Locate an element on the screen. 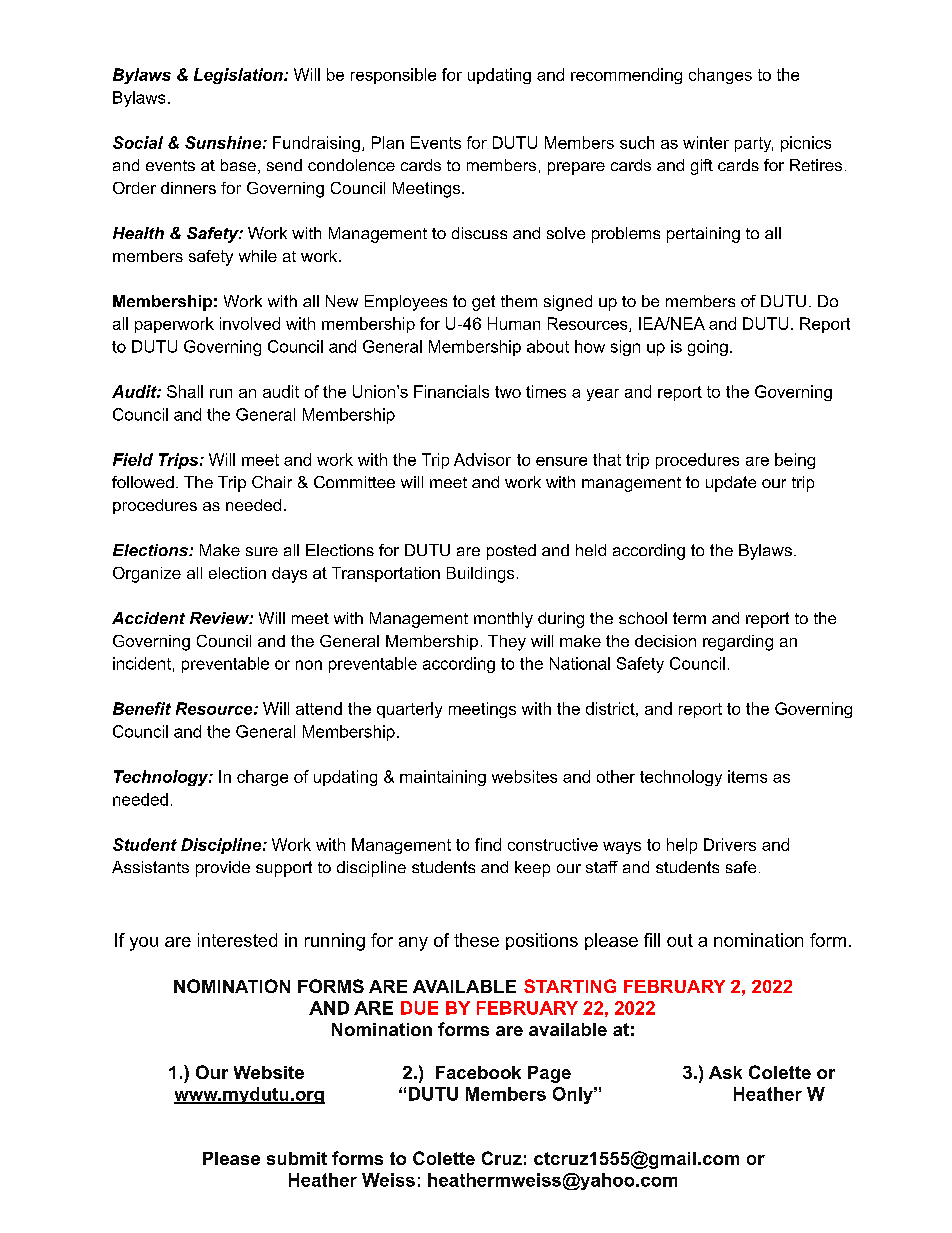 The height and width of the screenshot is (1233, 952). Facebook is located at coordinates (478, 1072).
